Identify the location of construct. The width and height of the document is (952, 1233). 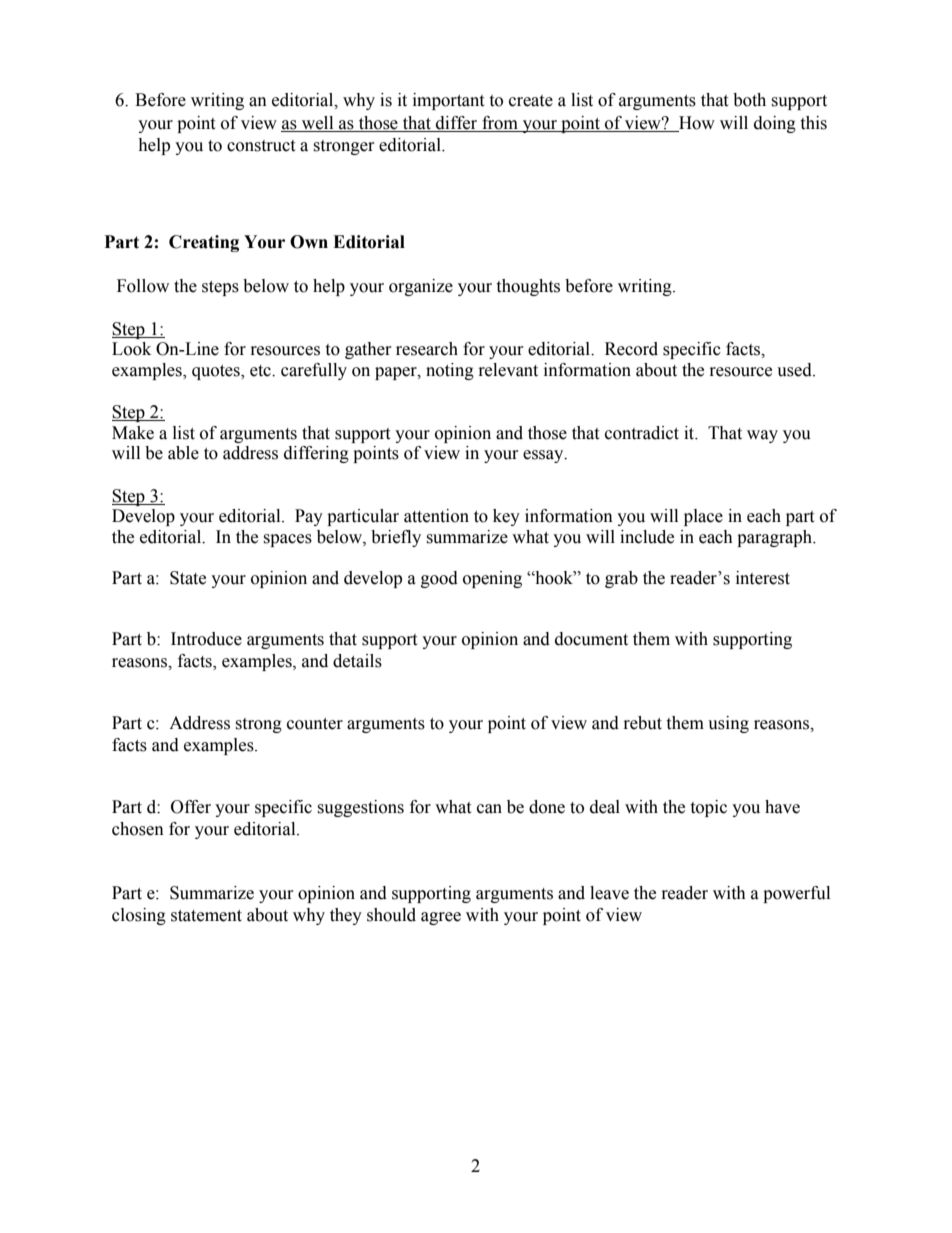
(261, 146).
